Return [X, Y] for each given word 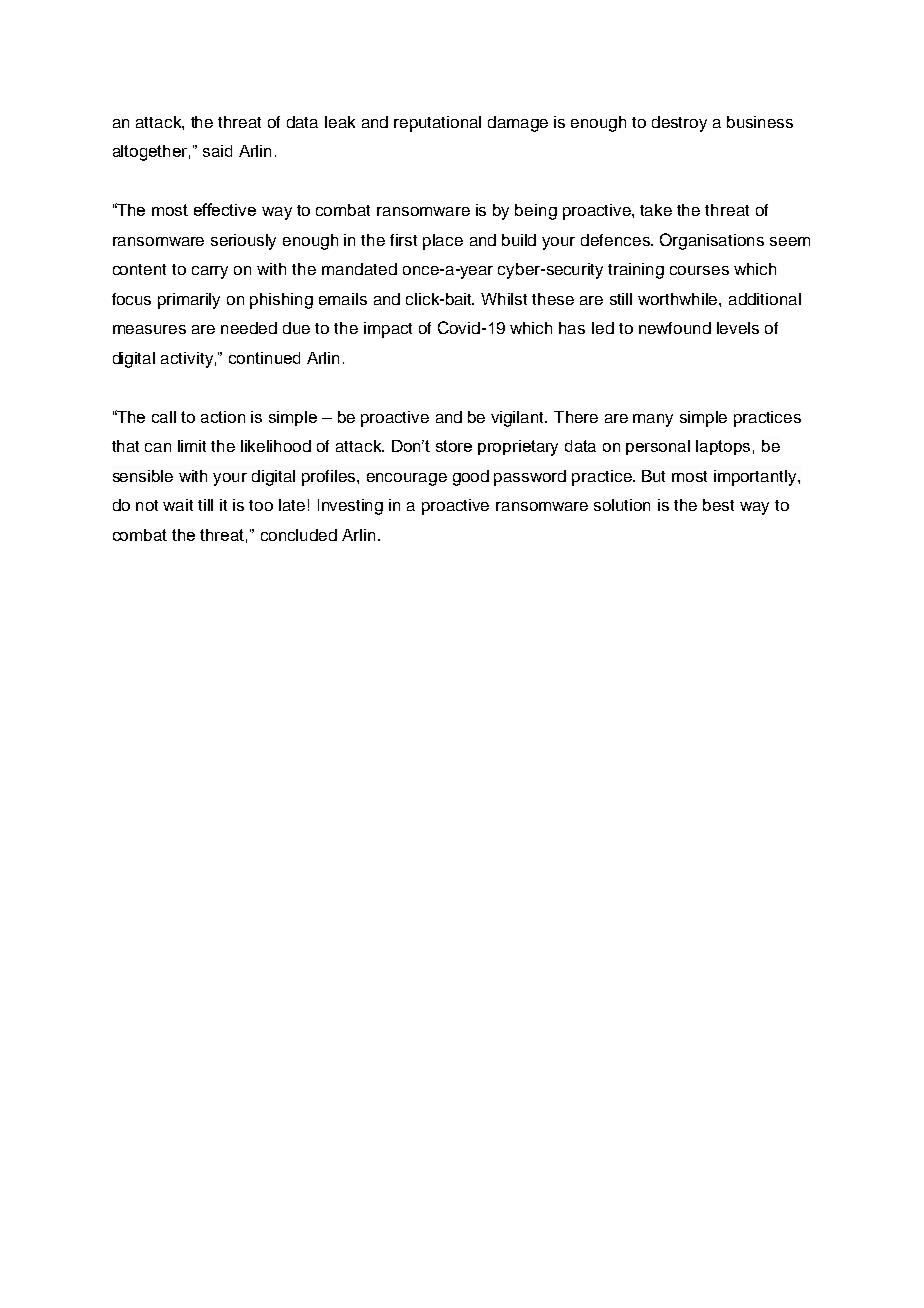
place [443, 242]
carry [210, 272]
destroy [679, 124]
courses [699, 270]
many [653, 420]
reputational [437, 124]
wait [178, 505]
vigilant [519, 419]
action [223, 417]
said [217, 151]
